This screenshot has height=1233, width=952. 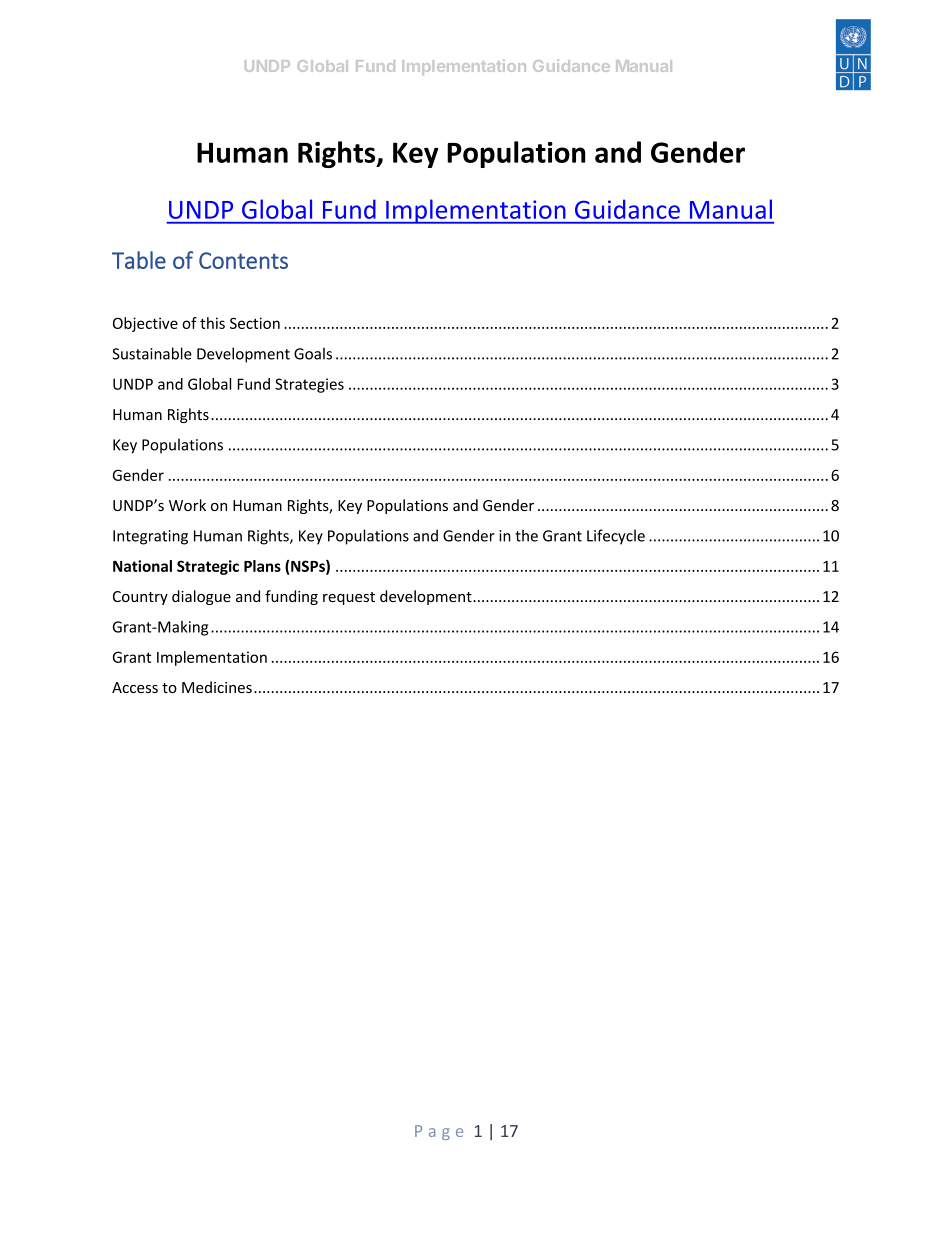 What do you see at coordinates (255, 323) in the screenshot?
I see `Section` at bounding box center [255, 323].
